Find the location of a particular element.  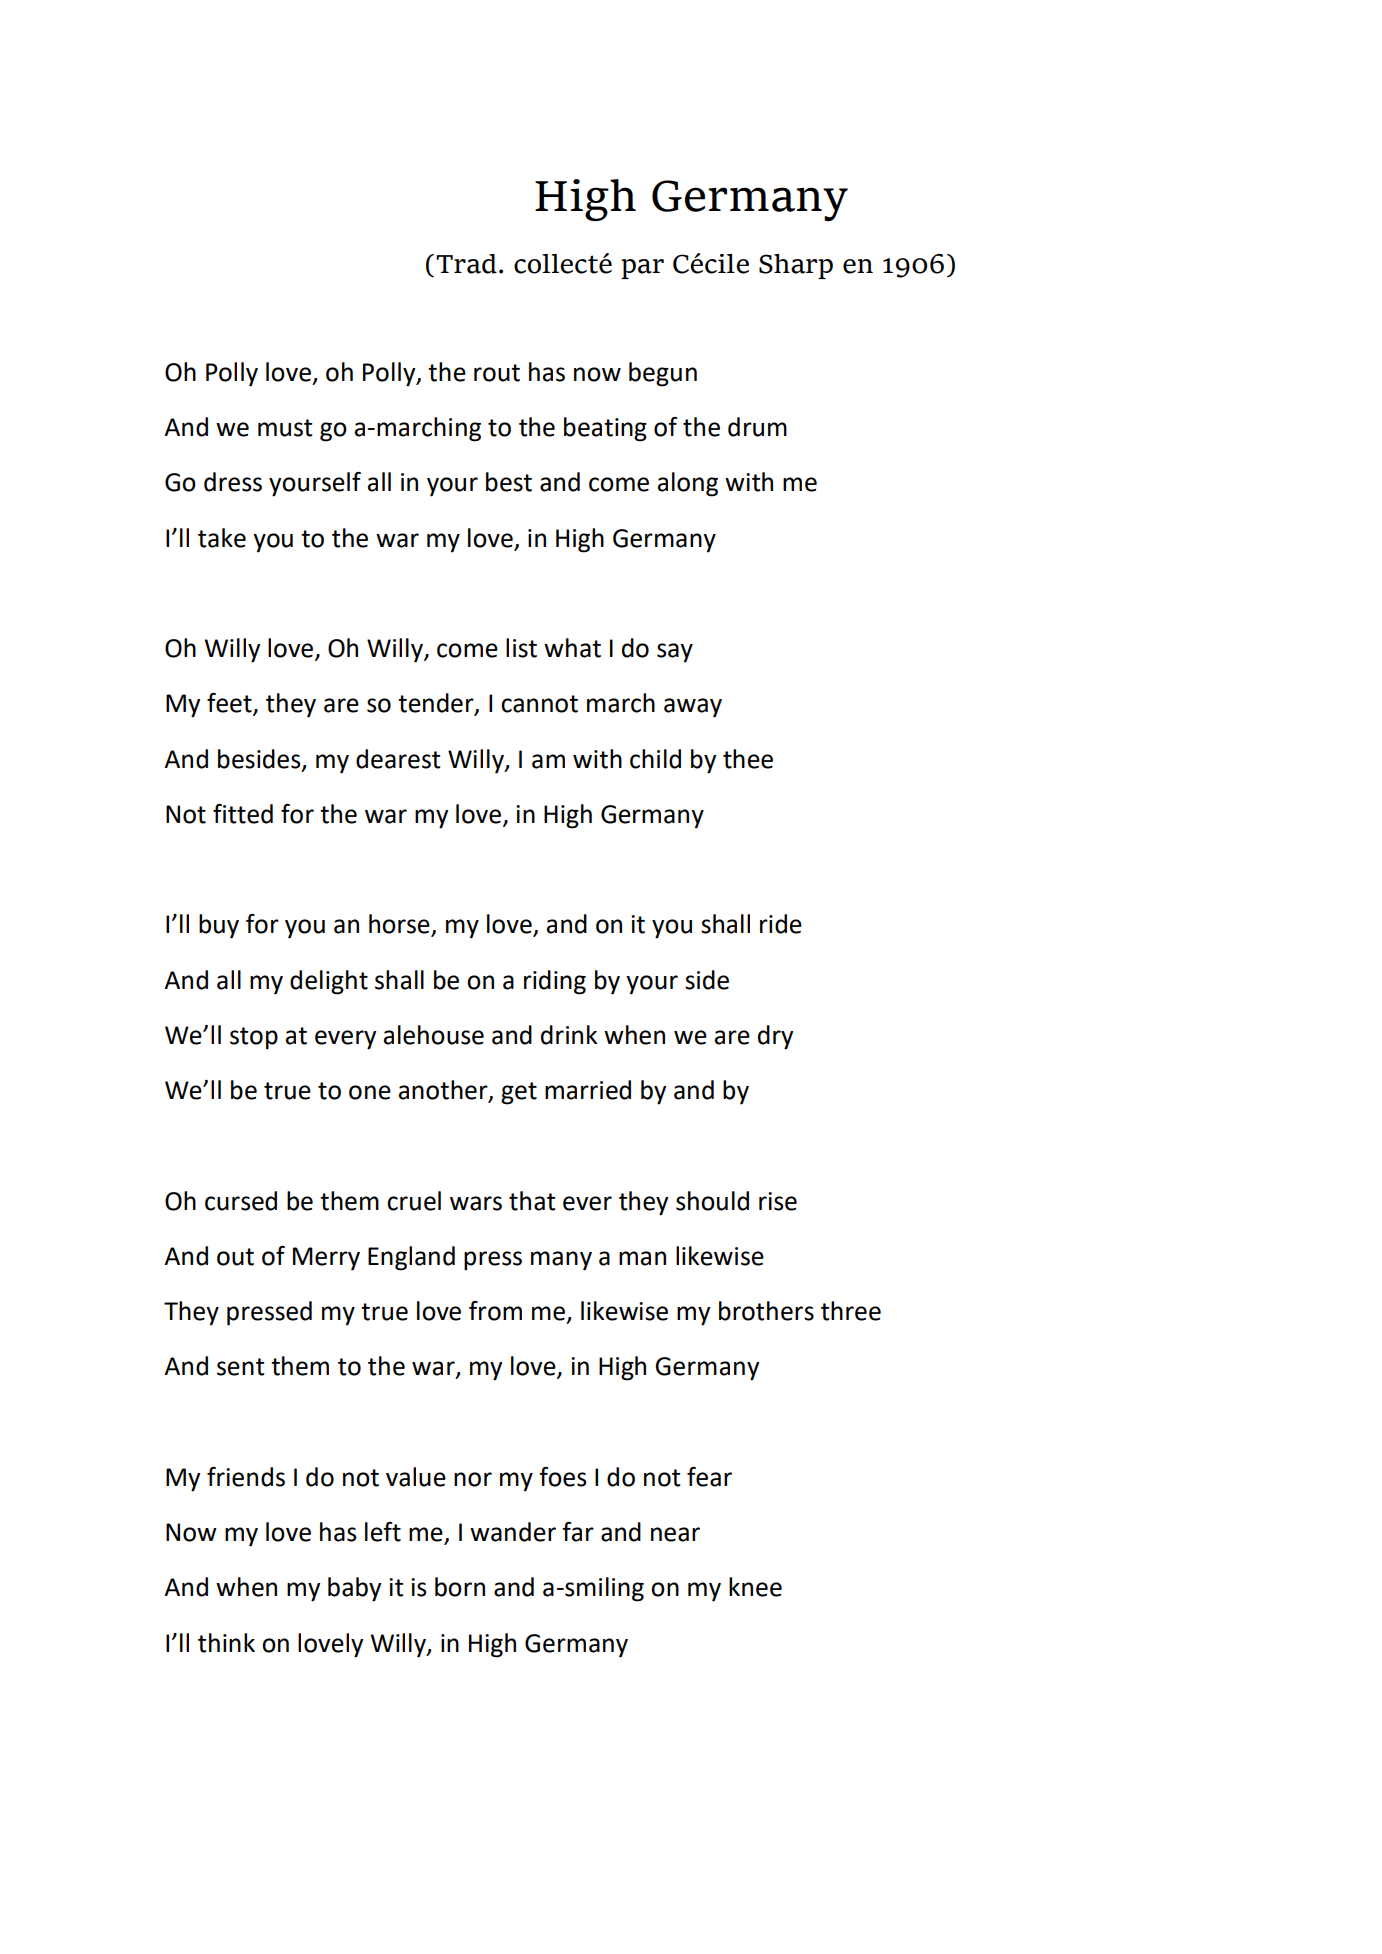

ride is located at coordinates (781, 924).
